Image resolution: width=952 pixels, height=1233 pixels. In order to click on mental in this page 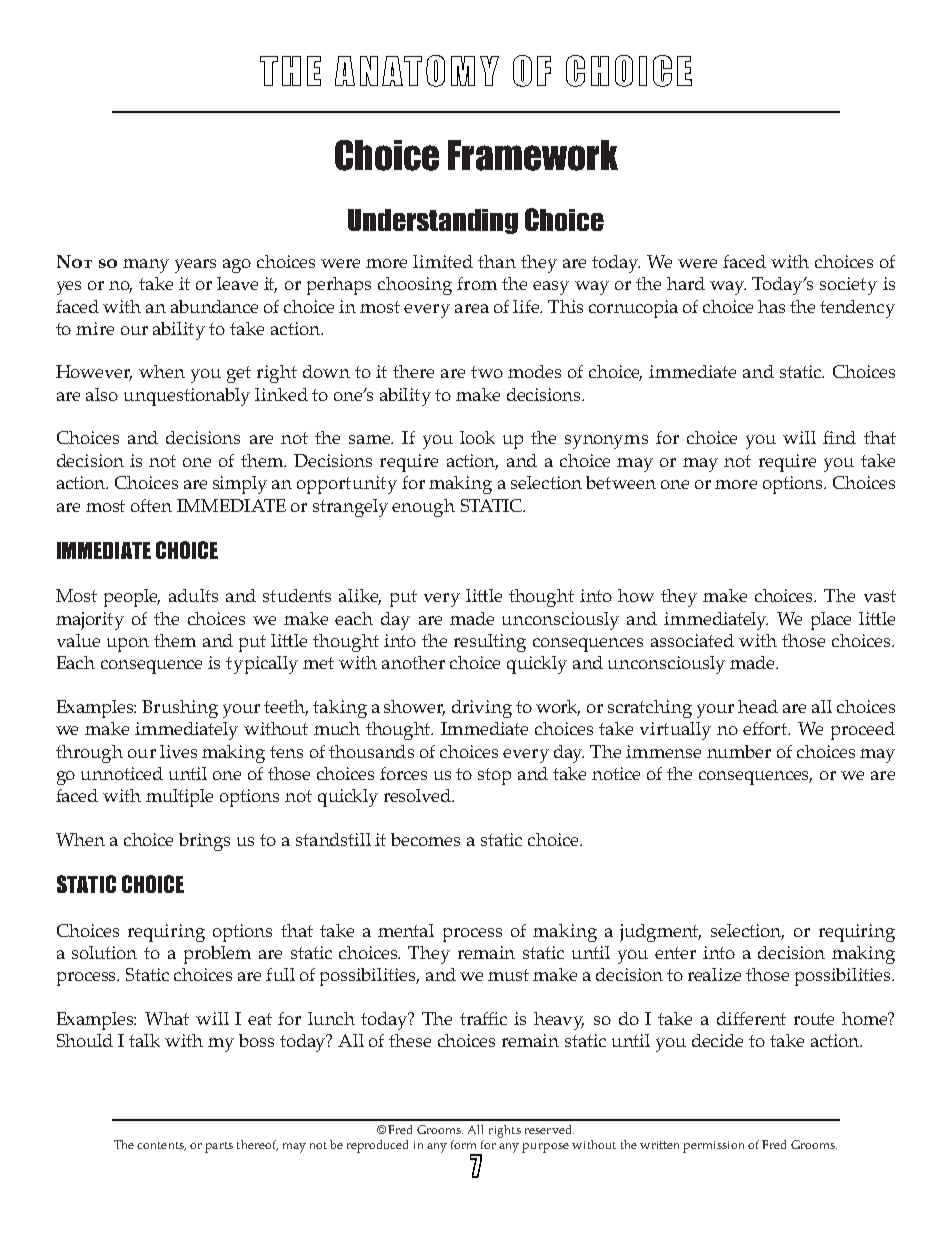, I will do `click(406, 930)`.
